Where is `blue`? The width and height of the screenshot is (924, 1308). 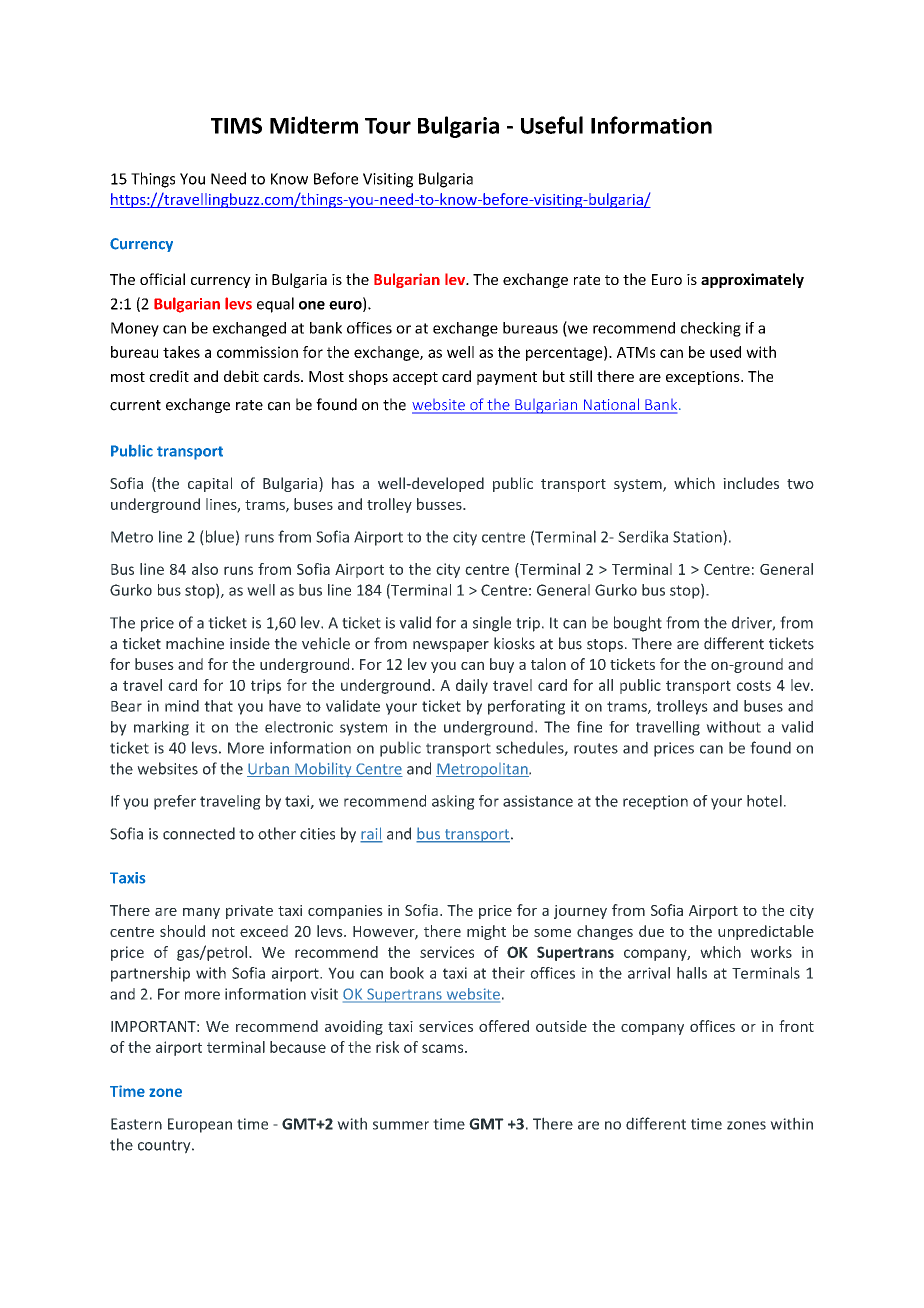
blue is located at coordinates (218, 537).
